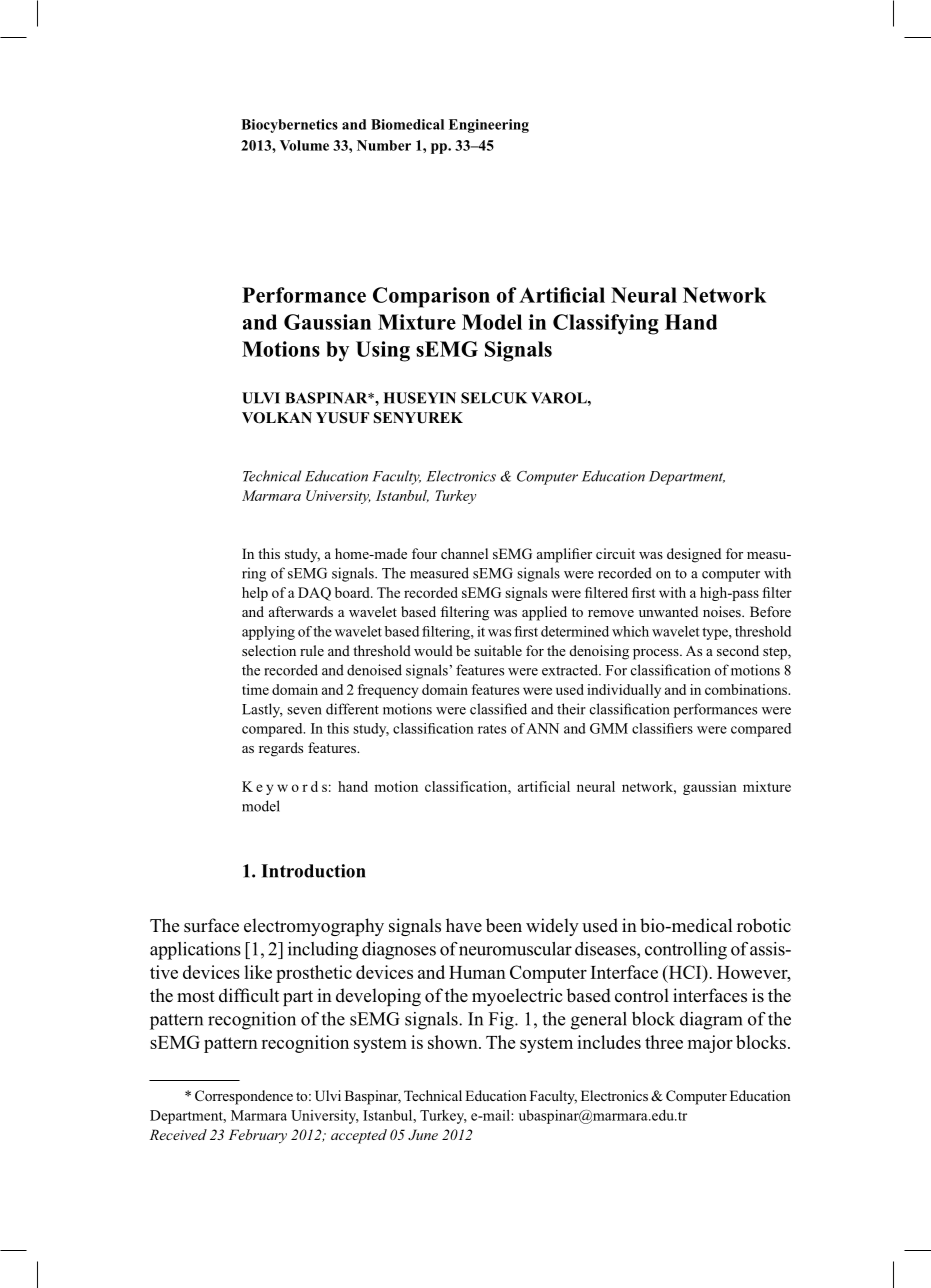 This screenshot has height=1288, width=931. I want to click on Correspondence, so click(244, 1097).
